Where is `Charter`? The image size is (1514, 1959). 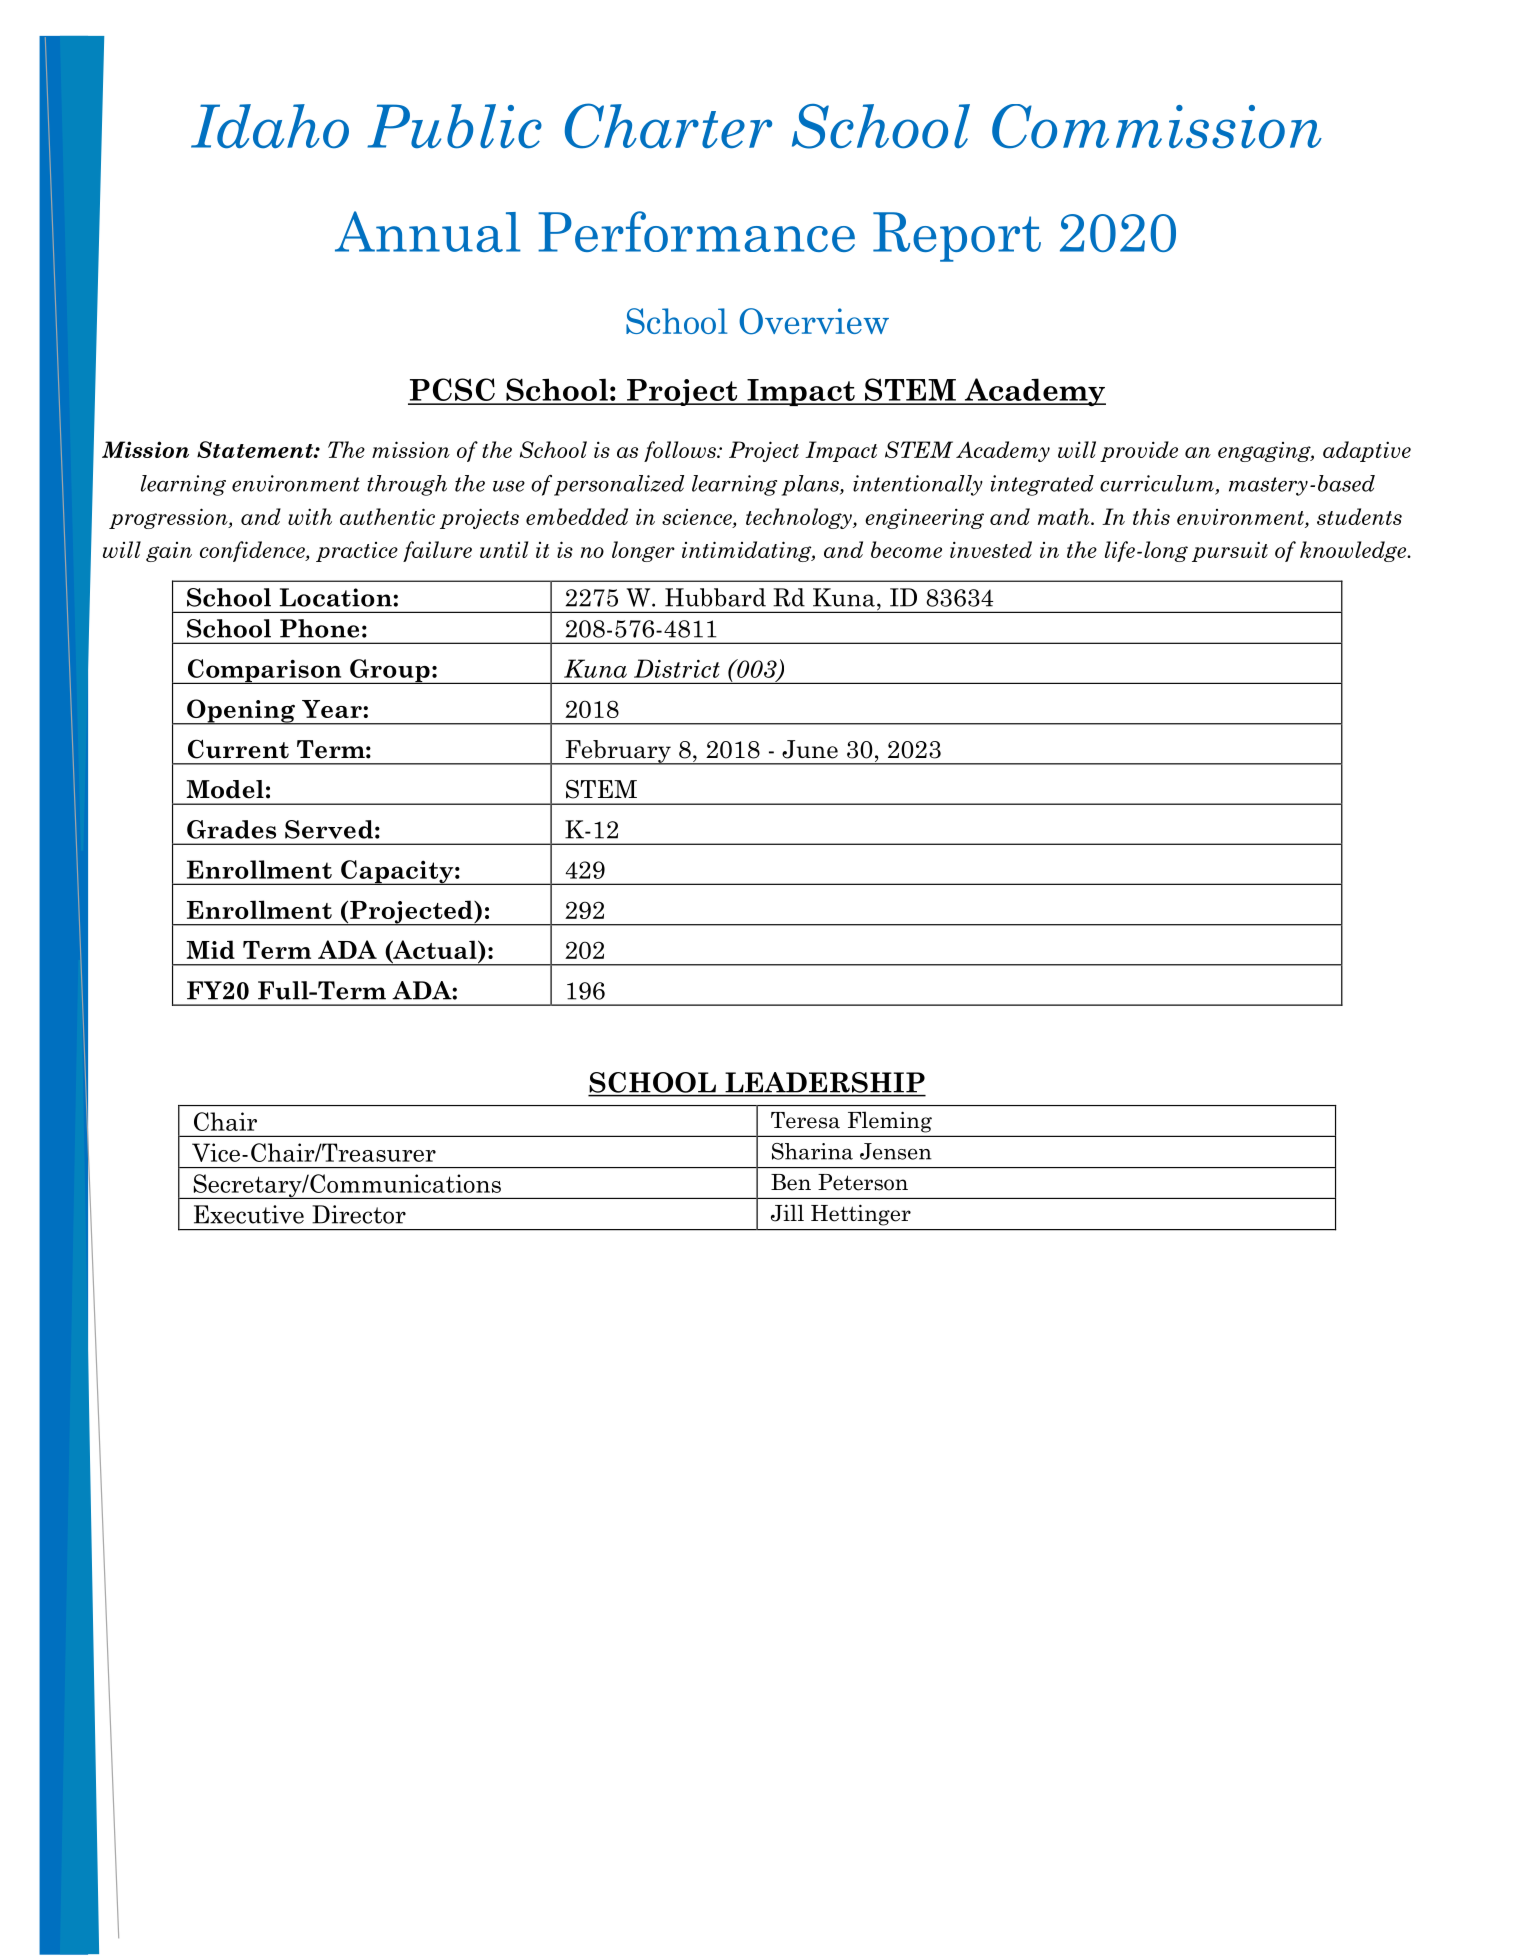 Charter is located at coordinates (668, 126).
